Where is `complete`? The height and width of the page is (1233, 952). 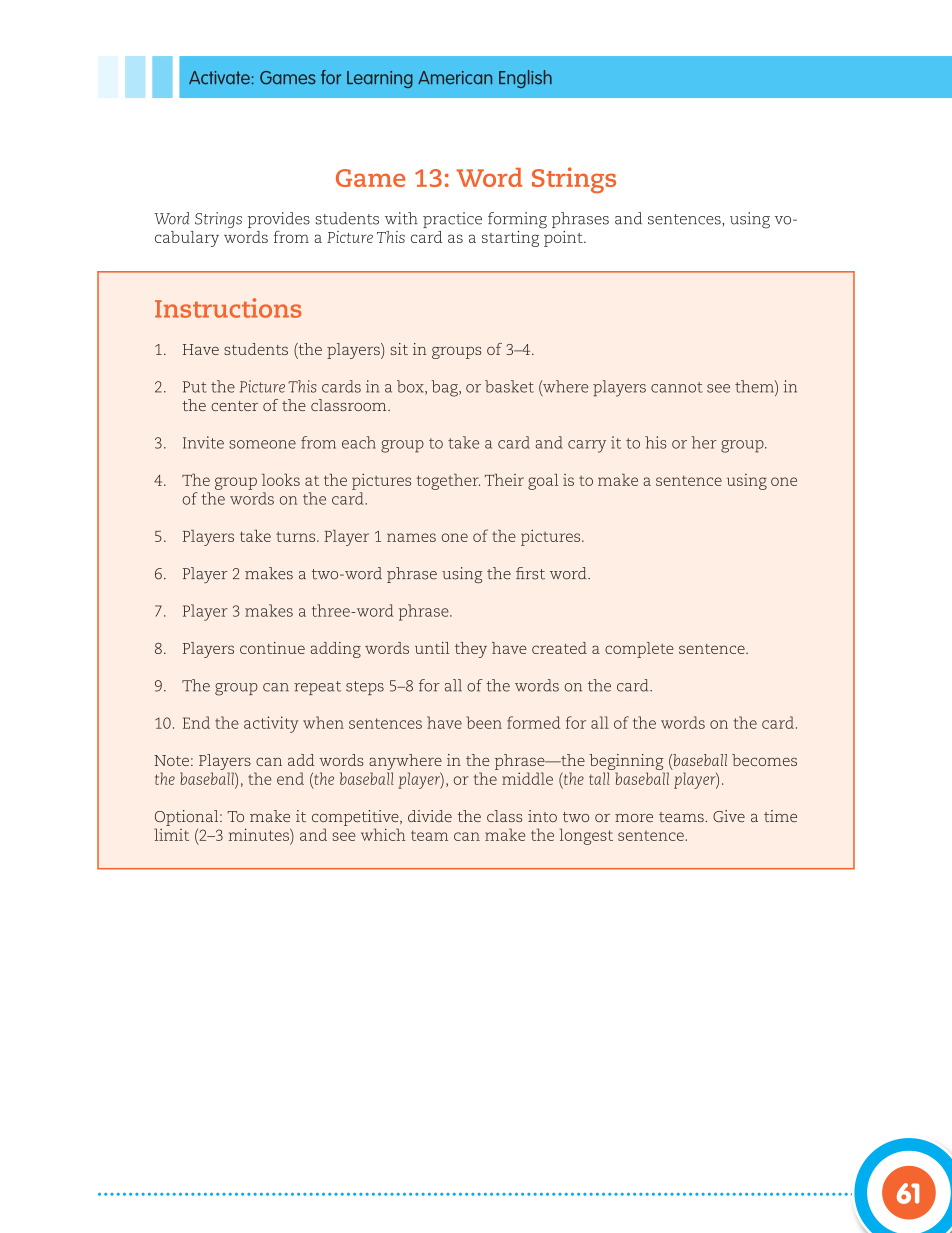
complete is located at coordinates (639, 650).
